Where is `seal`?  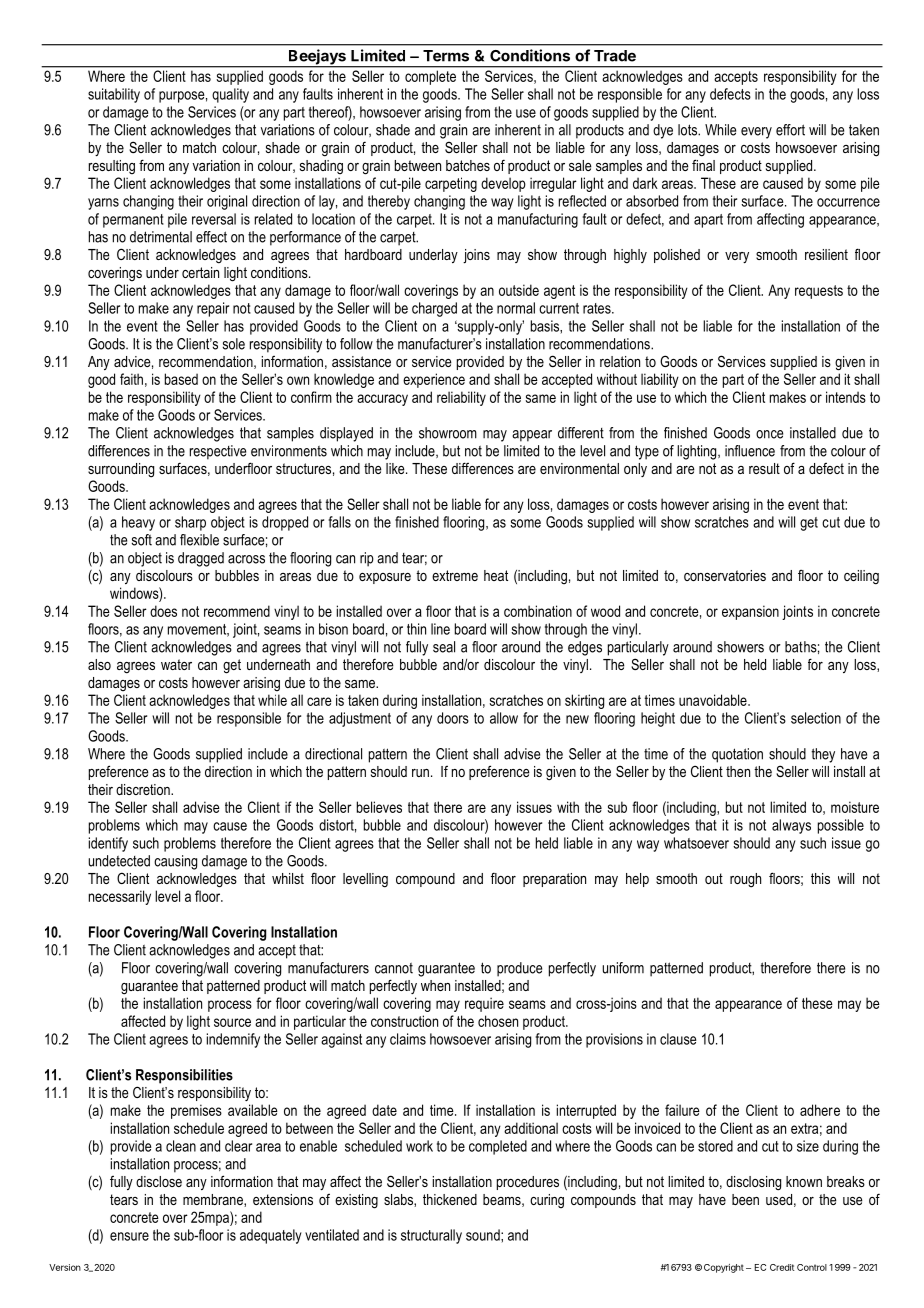 seal is located at coordinates (444, 647).
